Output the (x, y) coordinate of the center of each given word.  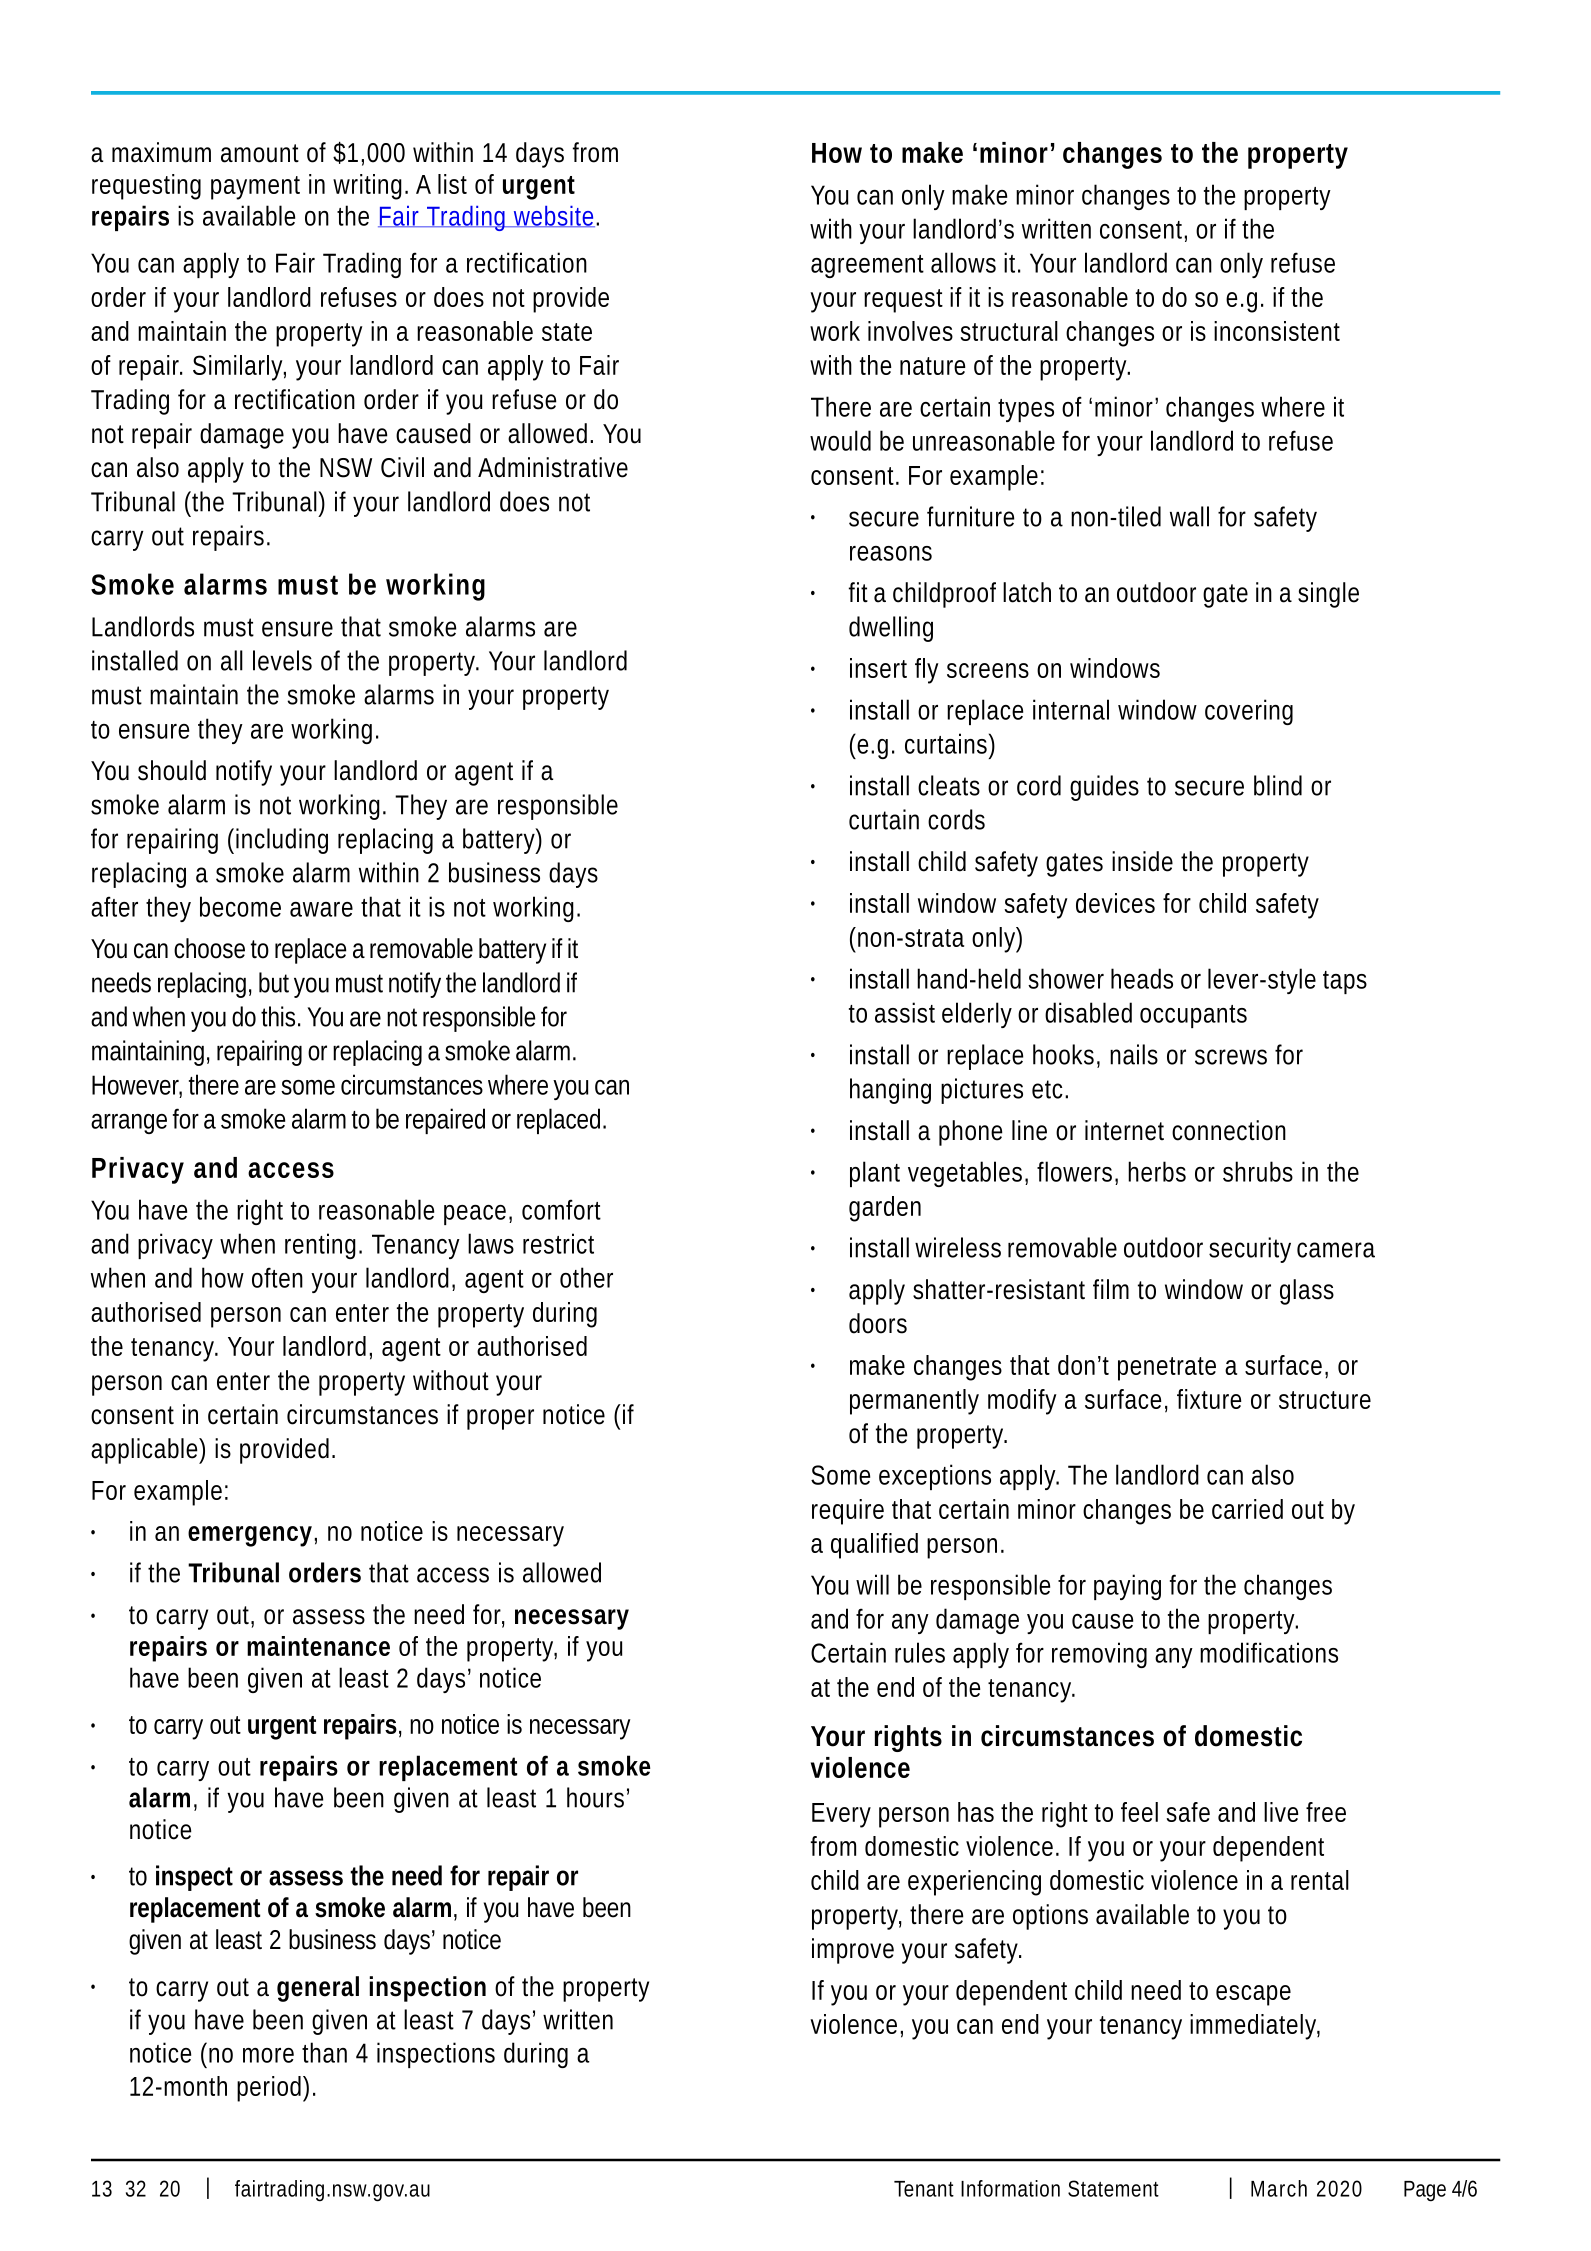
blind (1278, 785)
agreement (867, 266)
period (269, 2089)
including (282, 841)
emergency (250, 1536)
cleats (949, 785)
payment (255, 188)
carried (1247, 1509)
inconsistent (1277, 331)
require (848, 1512)
